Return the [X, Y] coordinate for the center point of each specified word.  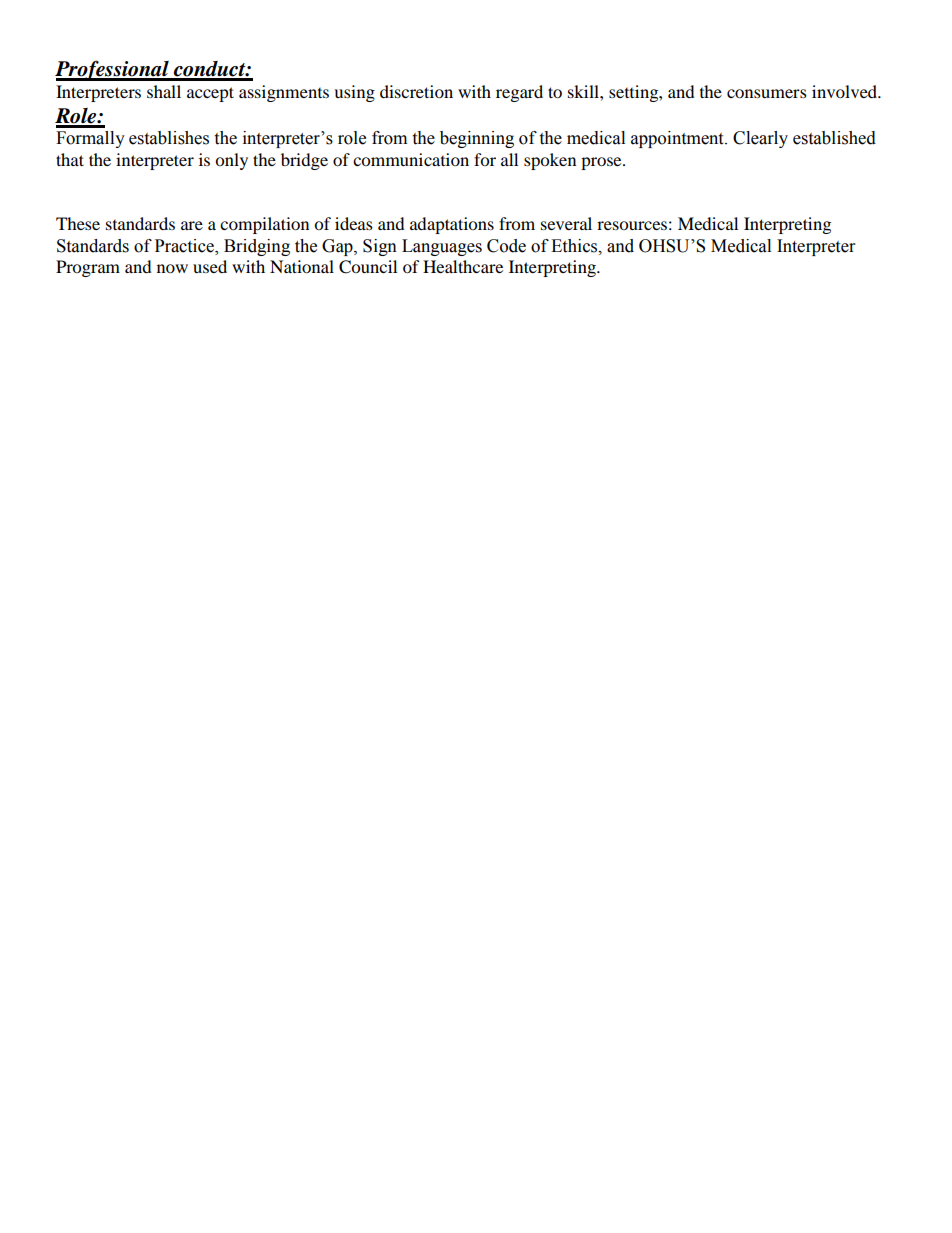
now [172, 268]
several [566, 223]
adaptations [452, 225]
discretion [416, 91]
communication [411, 159]
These [78, 223]
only [231, 161]
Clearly [760, 139]
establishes [169, 138]
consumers [767, 93]
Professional [113, 70]
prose [602, 163]
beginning [477, 139]
